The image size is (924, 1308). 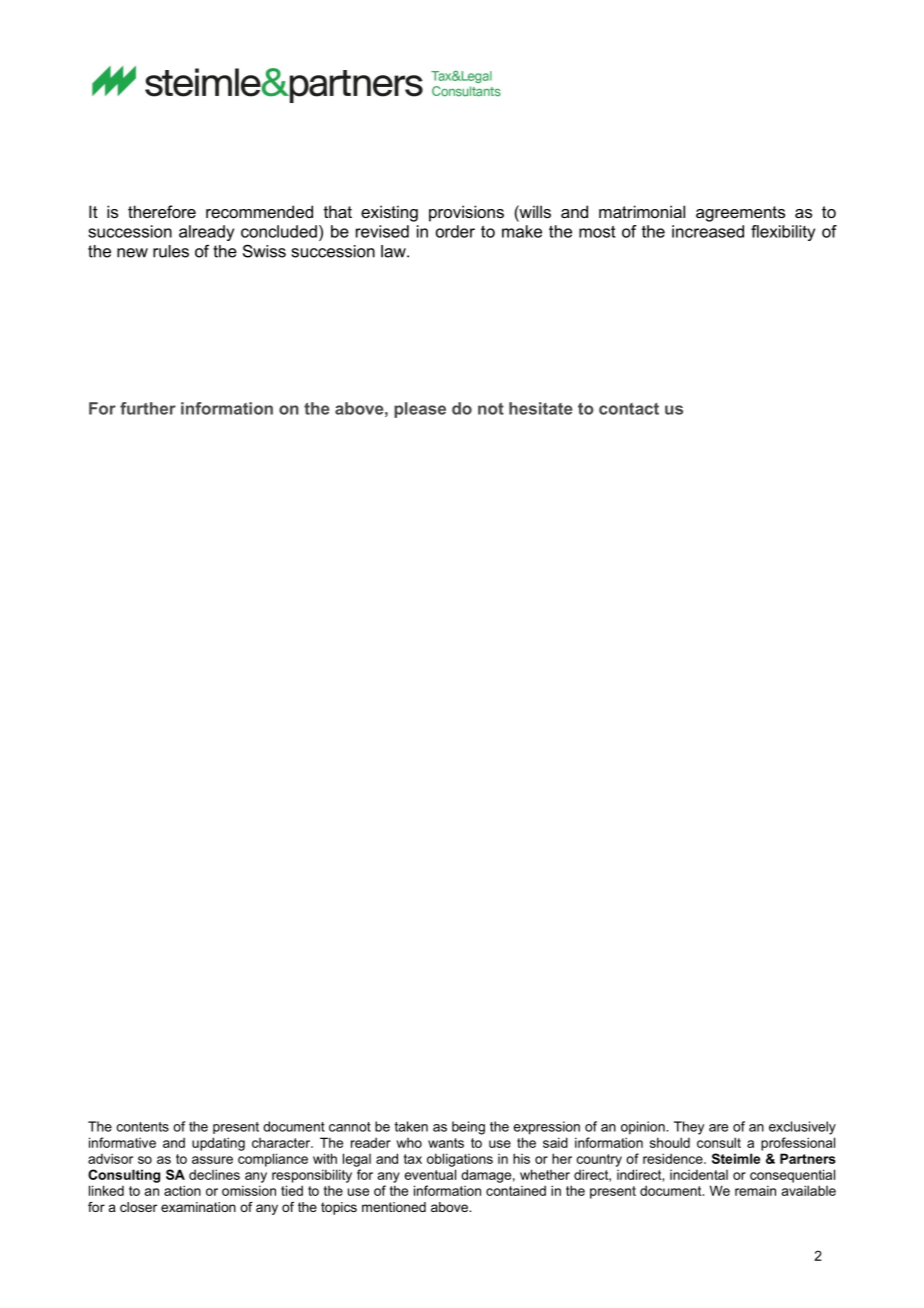 What do you see at coordinates (468, 1128) in the screenshot?
I see `being` at bounding box center [468, 1128].
